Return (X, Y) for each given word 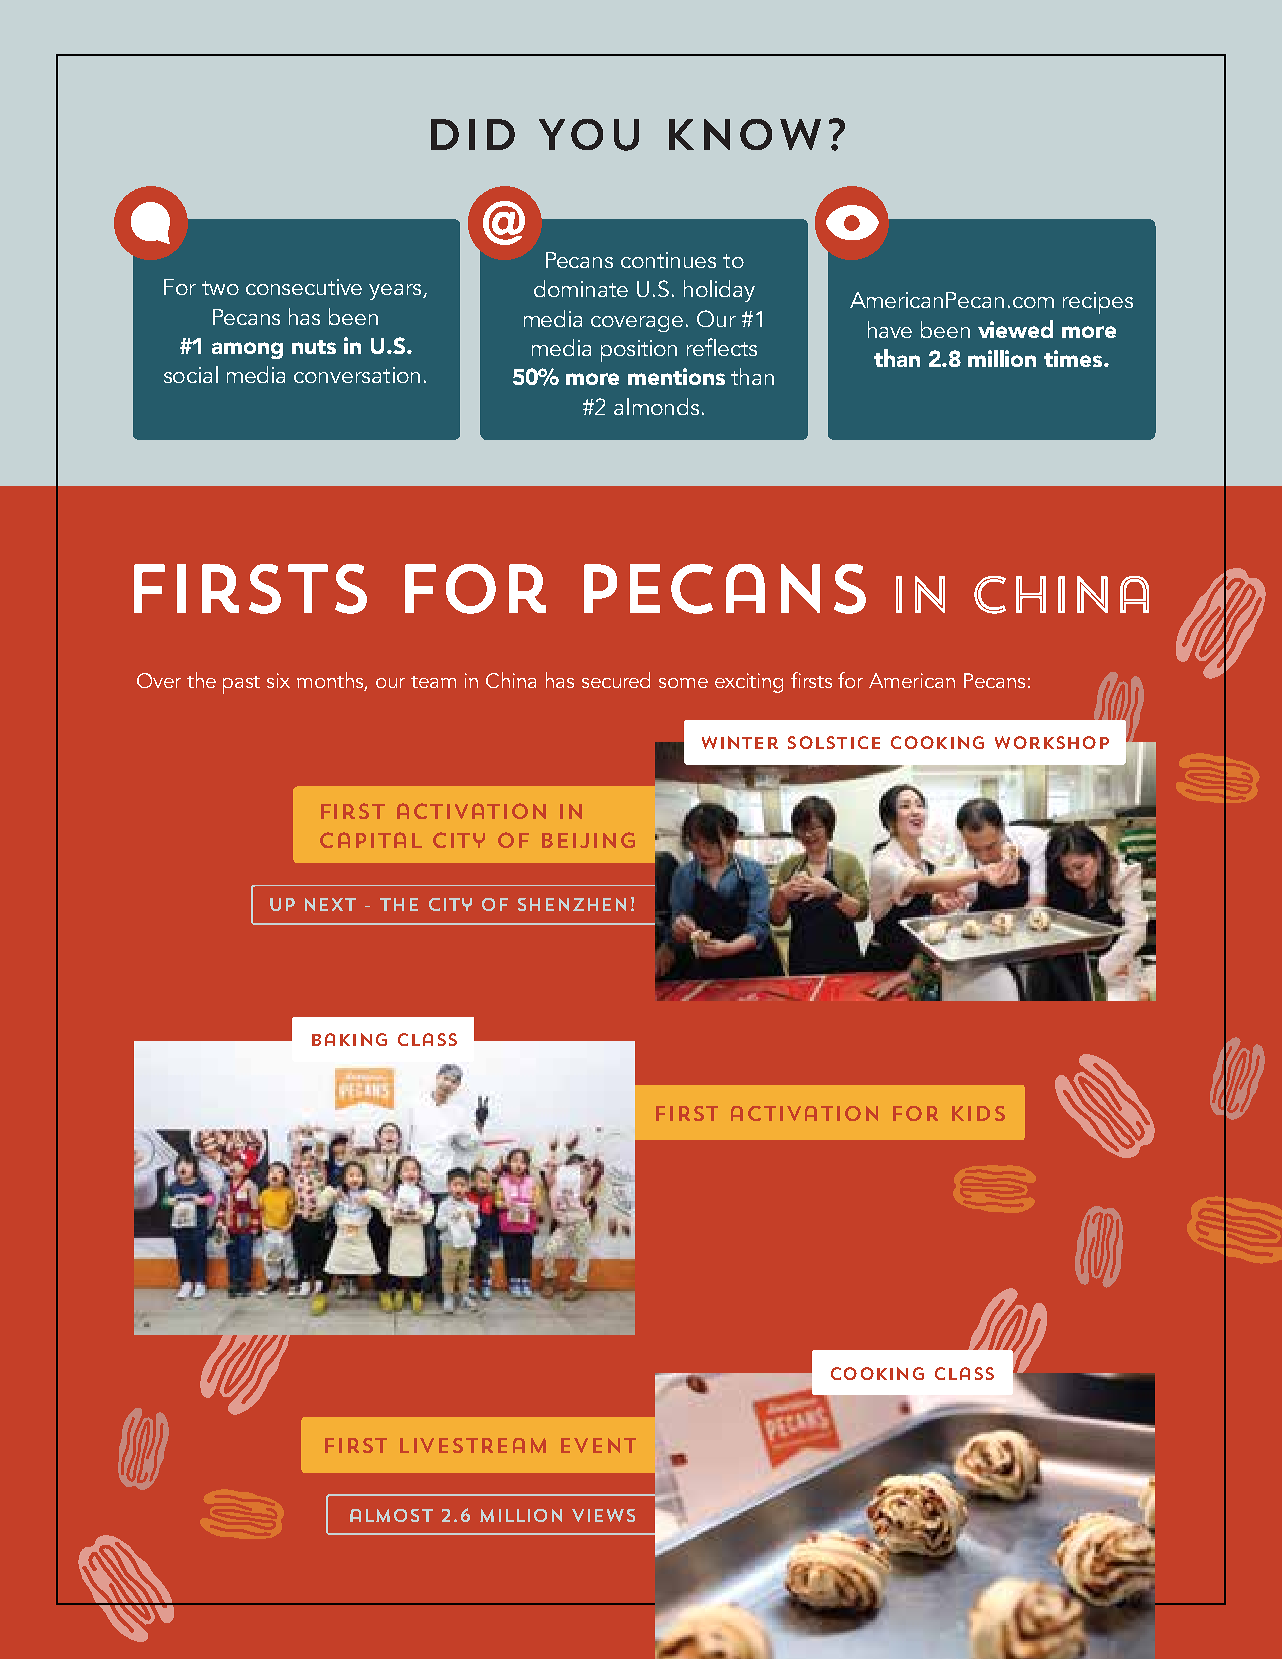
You (589, 135)
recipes (1098, 303)
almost (391, 1515)
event (598, 1445)
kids (978, 1113)
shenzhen (572, 904)
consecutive (304, 287)
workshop (1052, 742)
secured (616, 680)
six (278, 680)
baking (349, 1039)
